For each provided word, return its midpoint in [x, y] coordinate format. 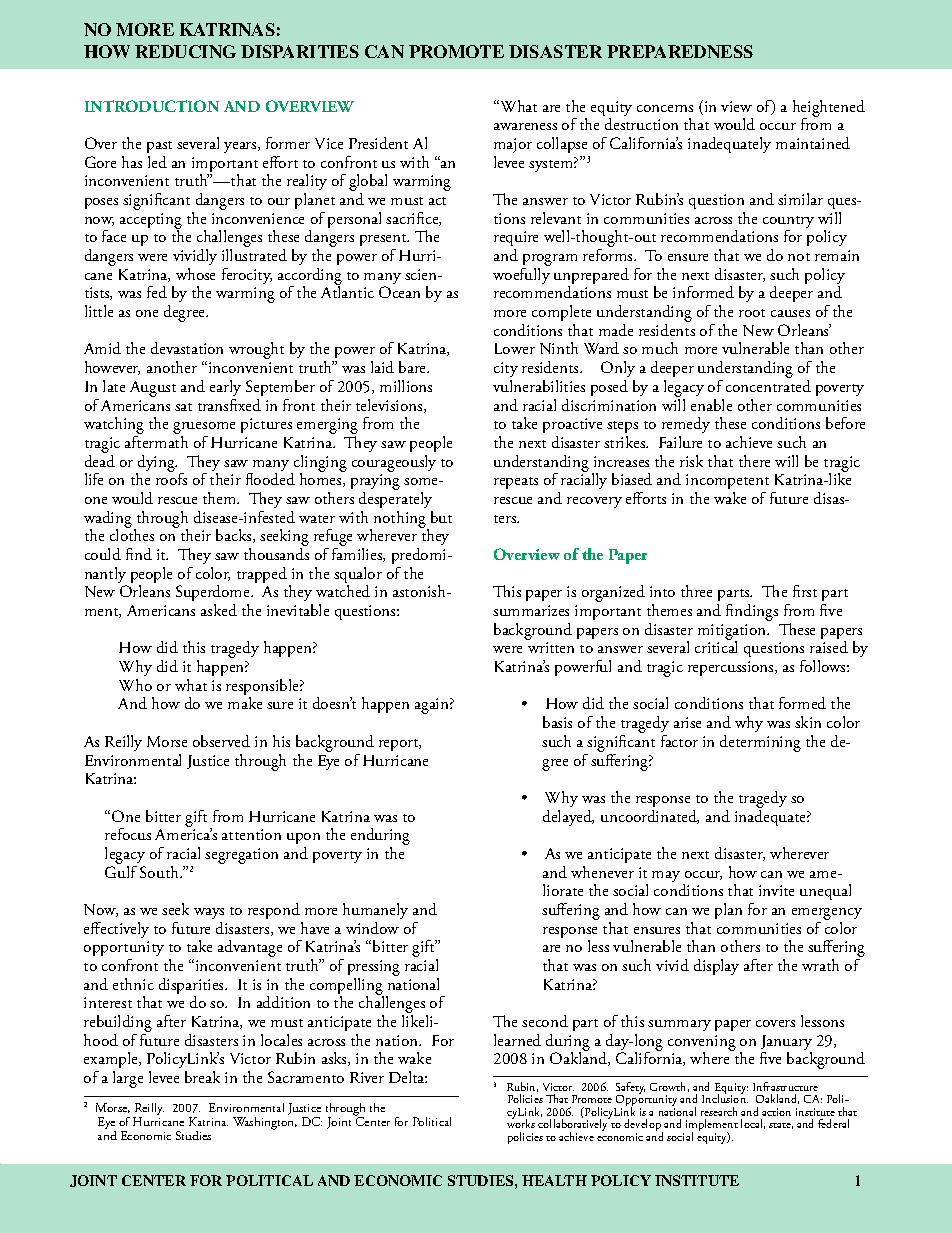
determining [760, 743]
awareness [525, 126]
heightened [829, 109]
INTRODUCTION [152, 106]
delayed [568, 818]
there [754, 461]
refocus [128, 834]
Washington [265, 1122]
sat [183, 407]
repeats [516, 483]
